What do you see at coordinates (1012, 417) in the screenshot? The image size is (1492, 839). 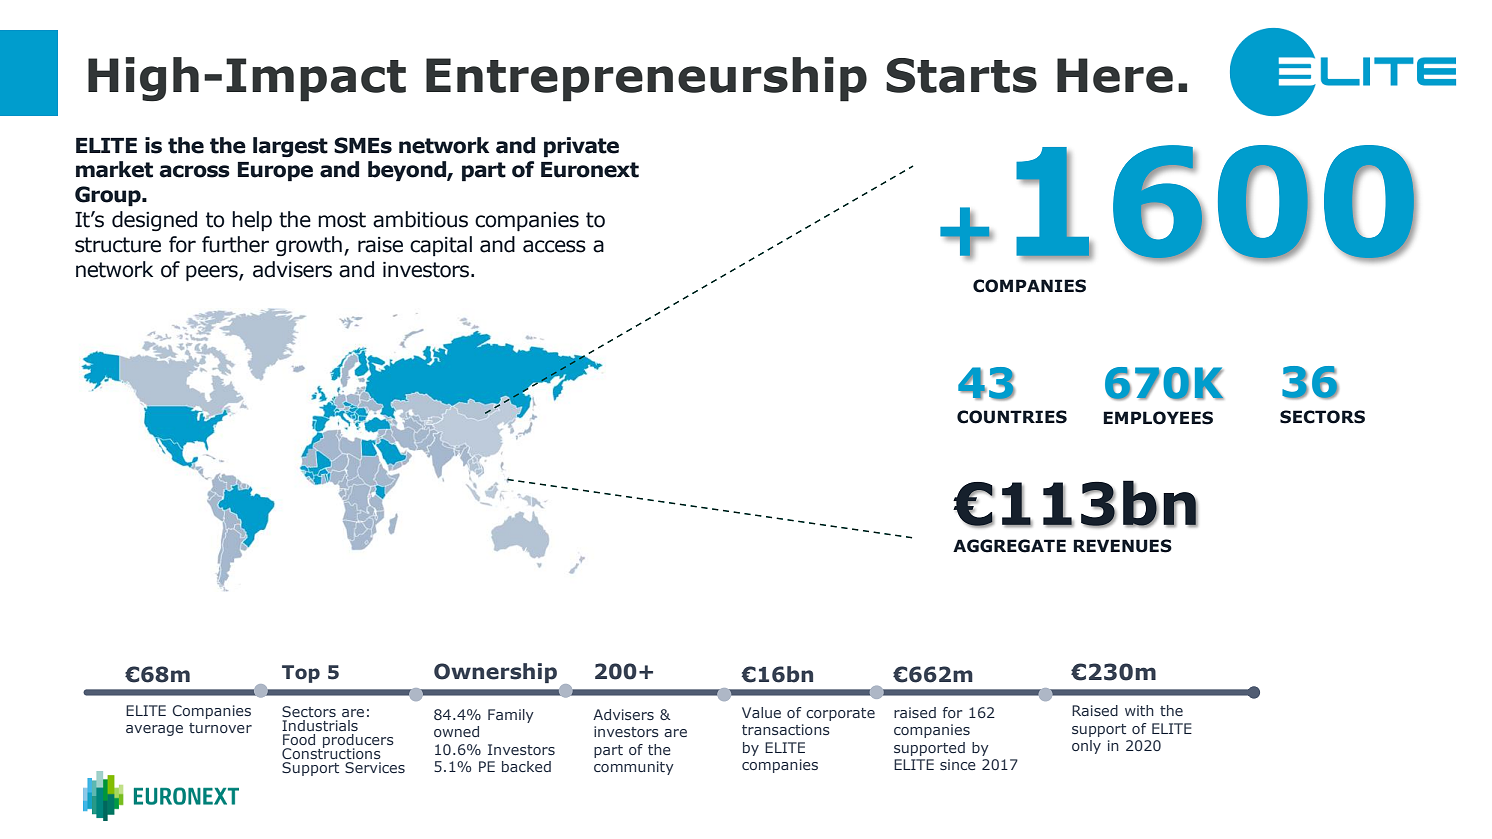 I see `COUNTRIES` at bounding box center [1012, 417].
